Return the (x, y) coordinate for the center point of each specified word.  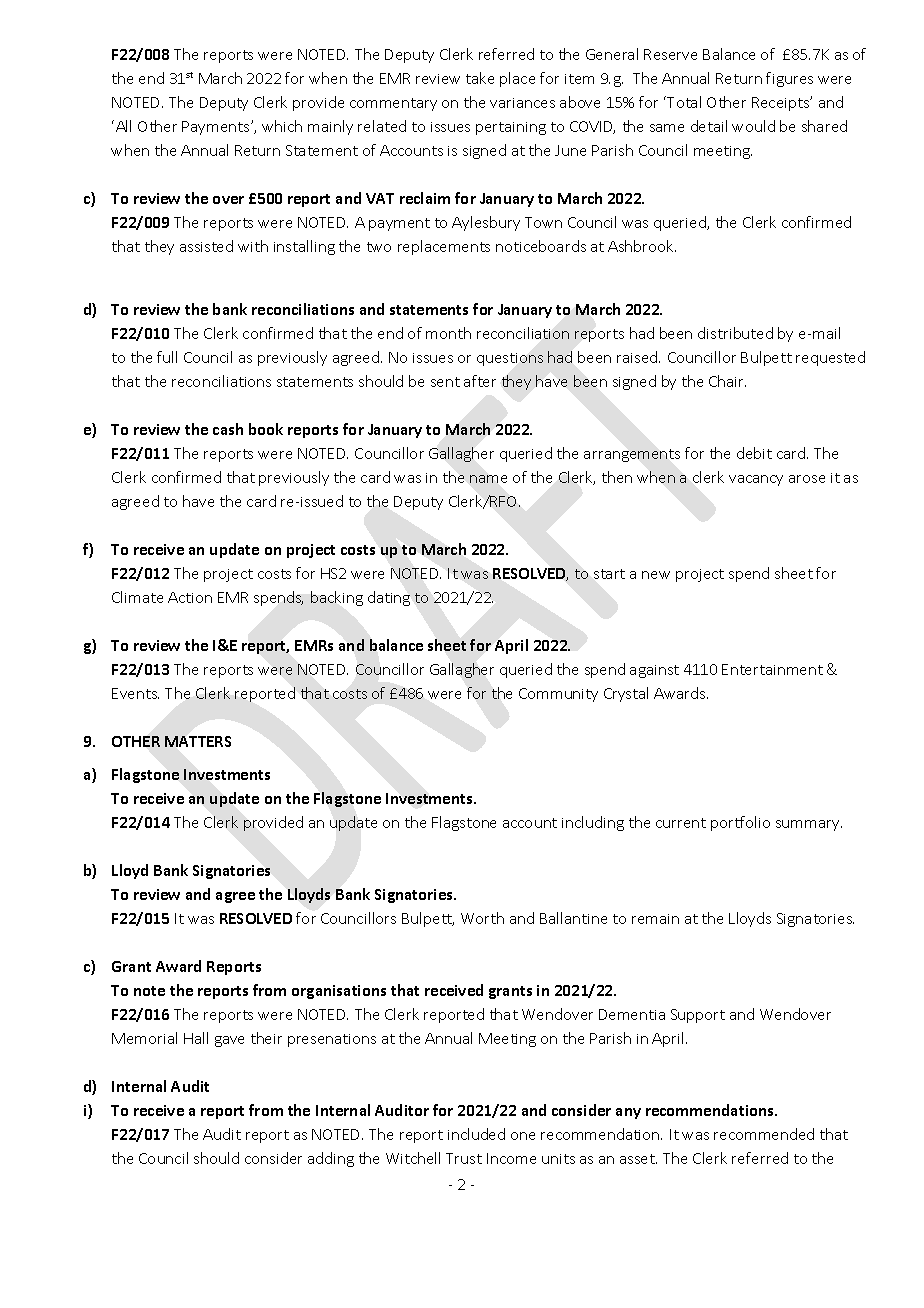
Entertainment (772, 669)
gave (229, 1041)
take (480, 78)
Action (190, 597)
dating (389, 598)
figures (789, 79)
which (282, 126)
